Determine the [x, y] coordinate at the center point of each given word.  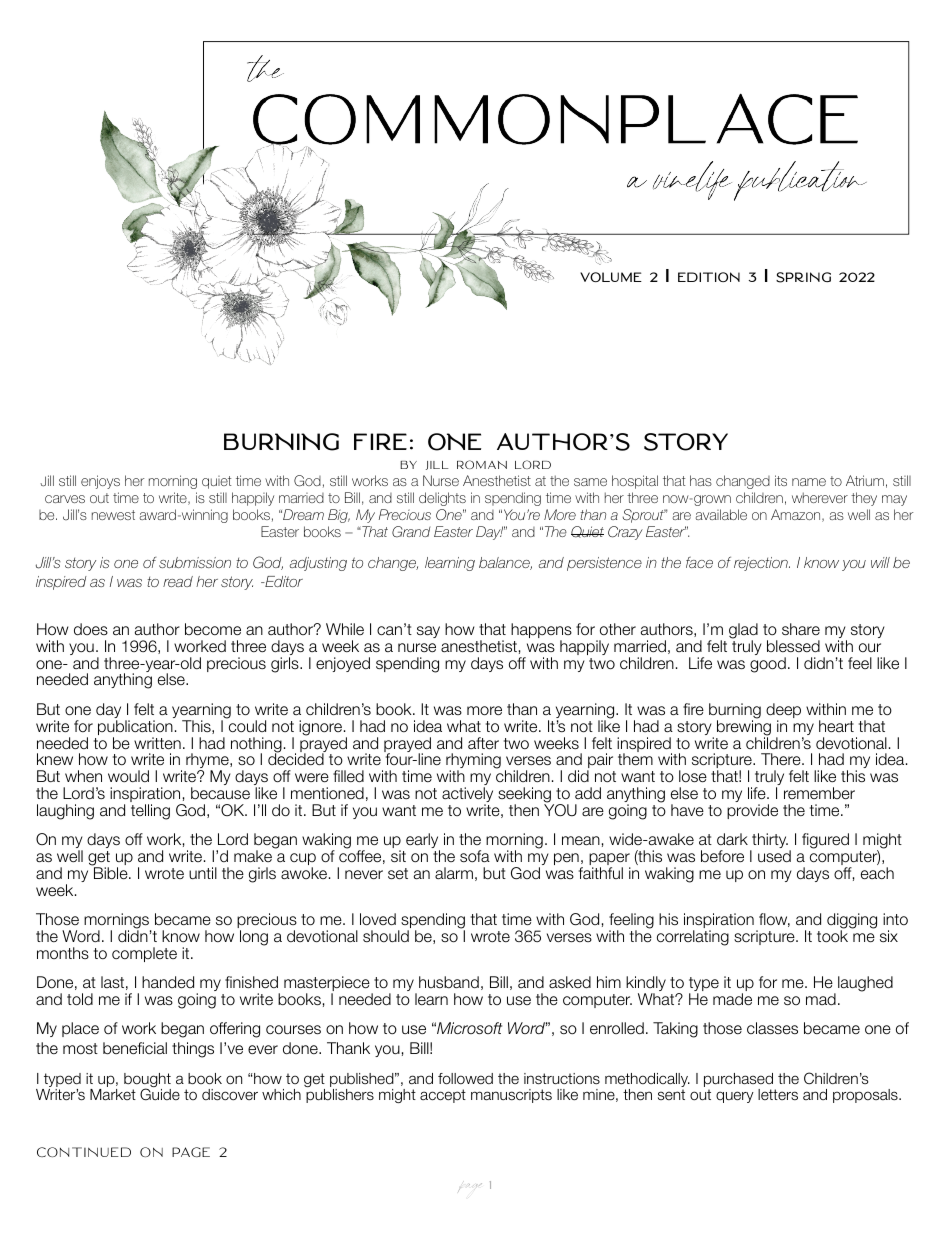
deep [783, 712]
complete [144, 954]
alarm [454, 873]
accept [443, 1096]
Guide [160, 1094]
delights [442, 499]
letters [778, 1094]
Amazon [797, 515]
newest [113, 515]
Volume [611, 277]
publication [135, 729]
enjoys [100, 482]
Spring [803, 277]
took [832, 935]
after [483, 743]
